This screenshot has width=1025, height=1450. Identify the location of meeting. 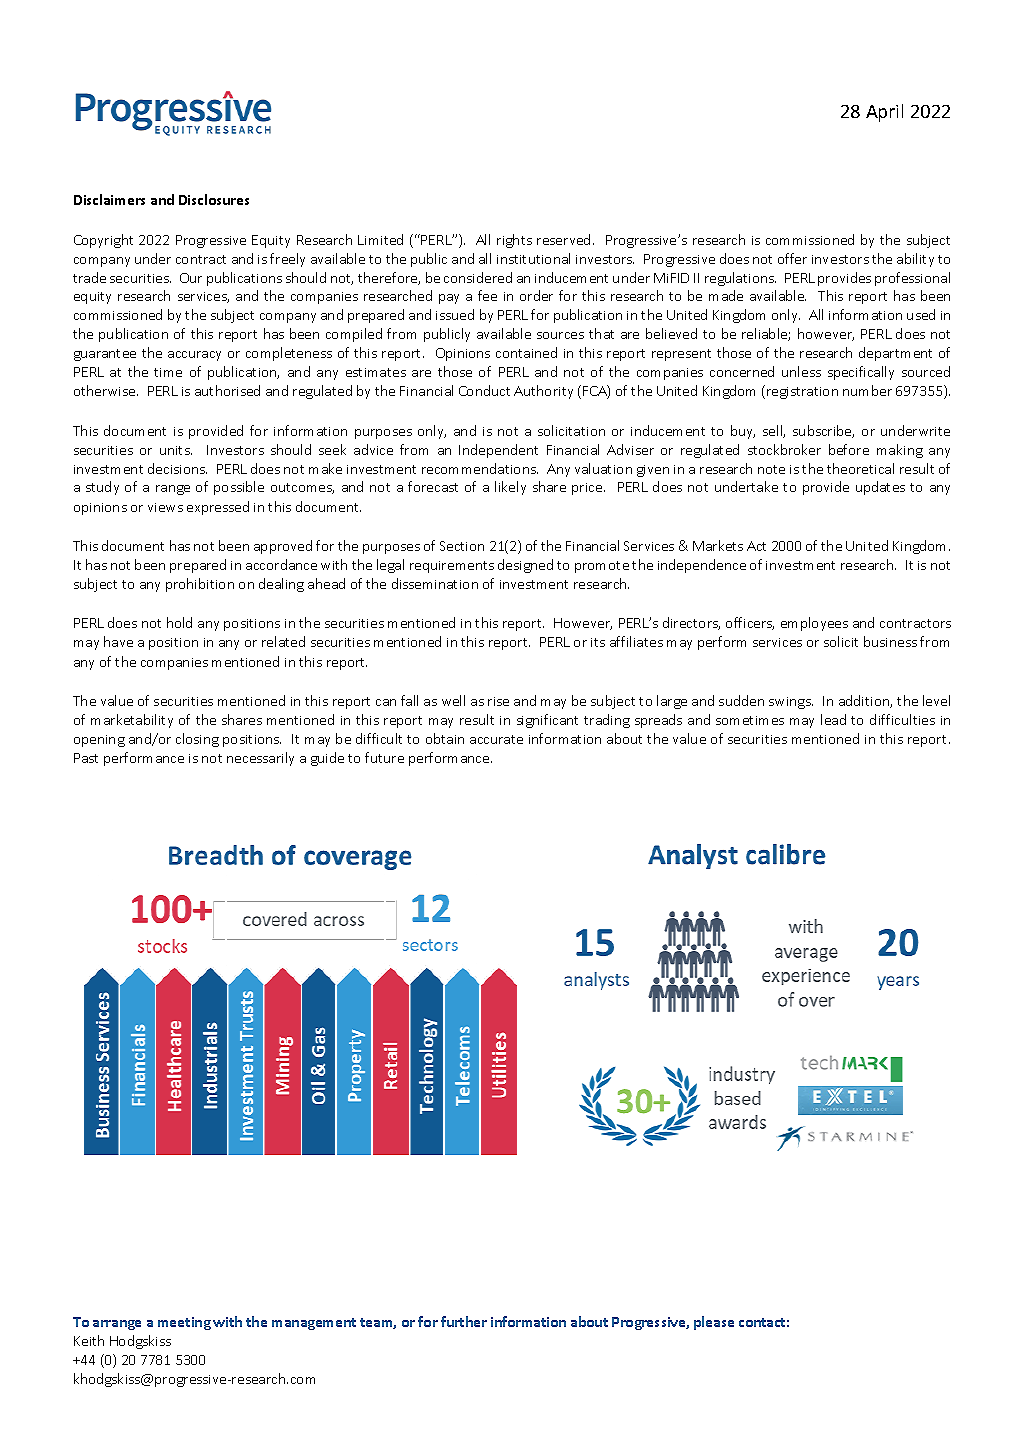
(184, 1323).
